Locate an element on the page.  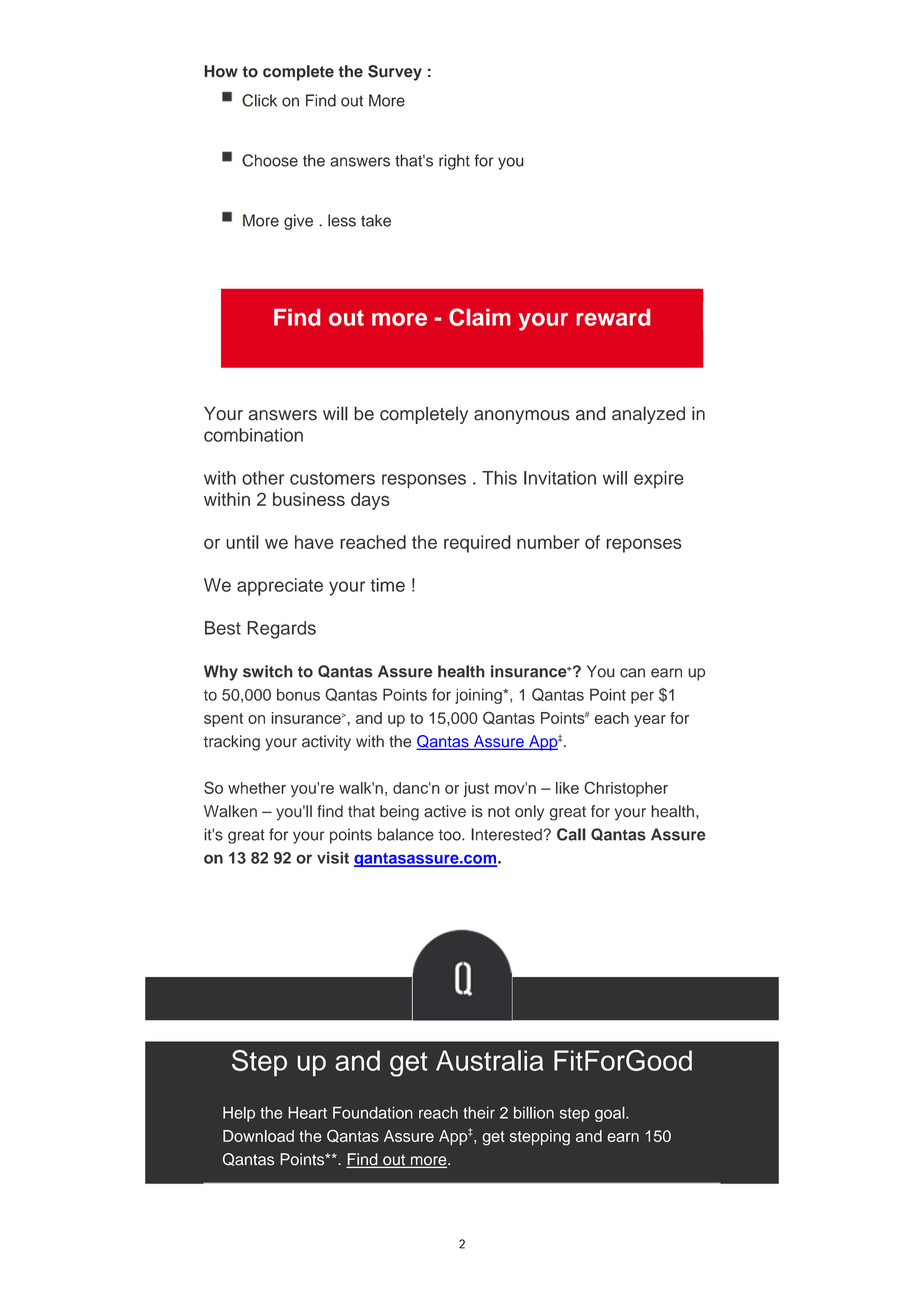
Christopher is located at coordinates (626, 789).
